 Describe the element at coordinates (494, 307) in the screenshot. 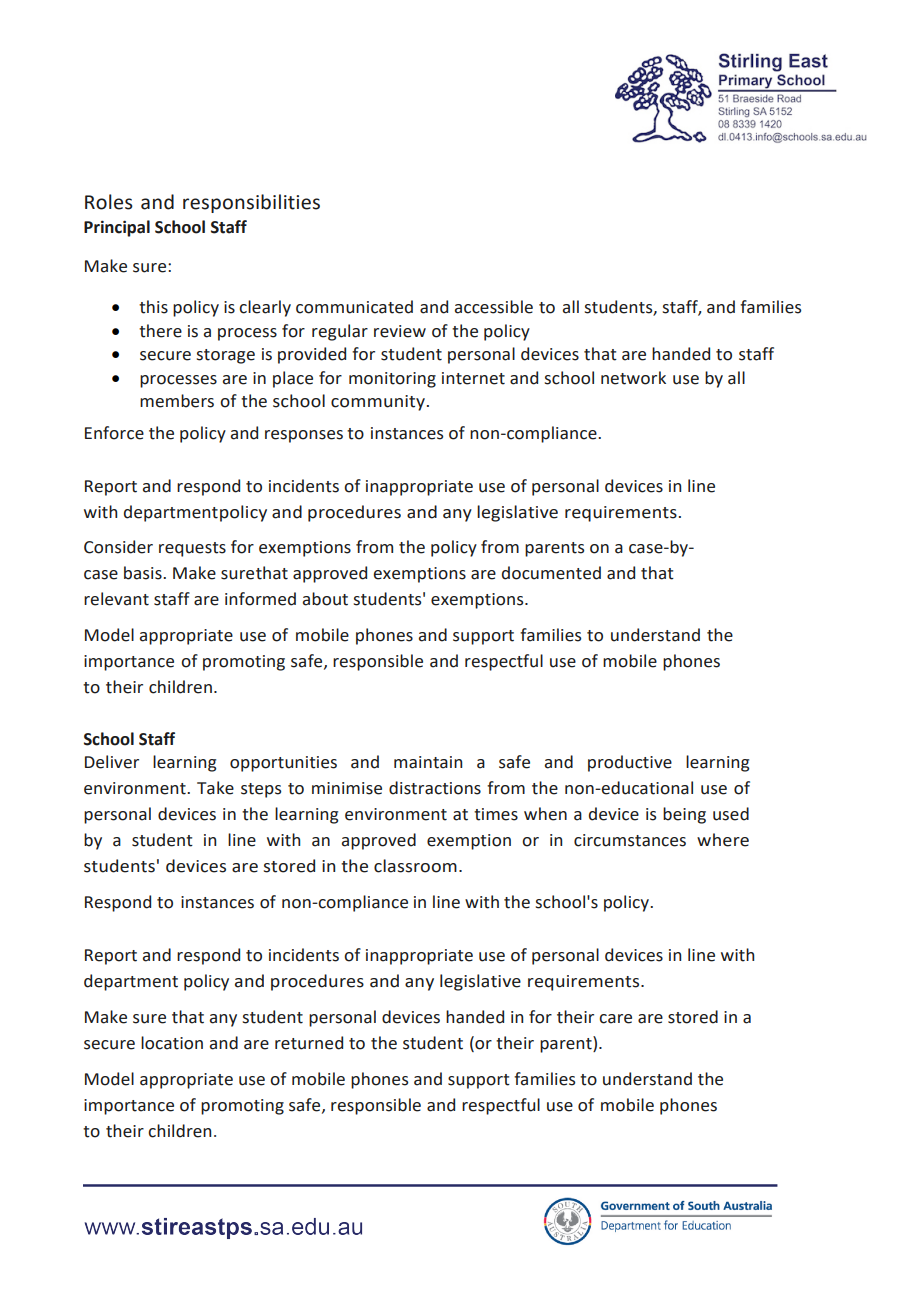

I see `accessible` at that location.
